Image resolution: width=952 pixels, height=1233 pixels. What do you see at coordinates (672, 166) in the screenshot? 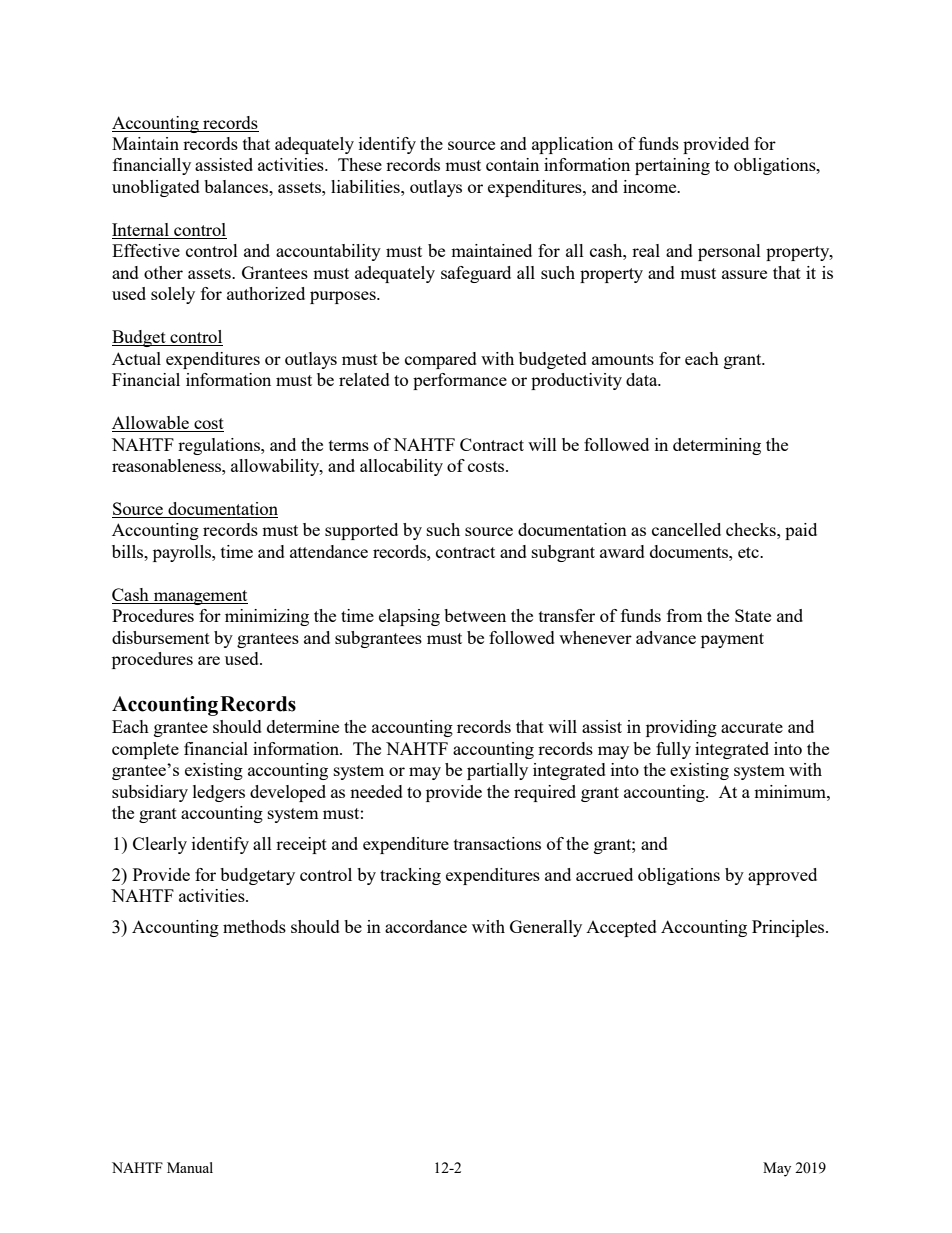
I see `pertaining` at bounding box center [672, 166].
